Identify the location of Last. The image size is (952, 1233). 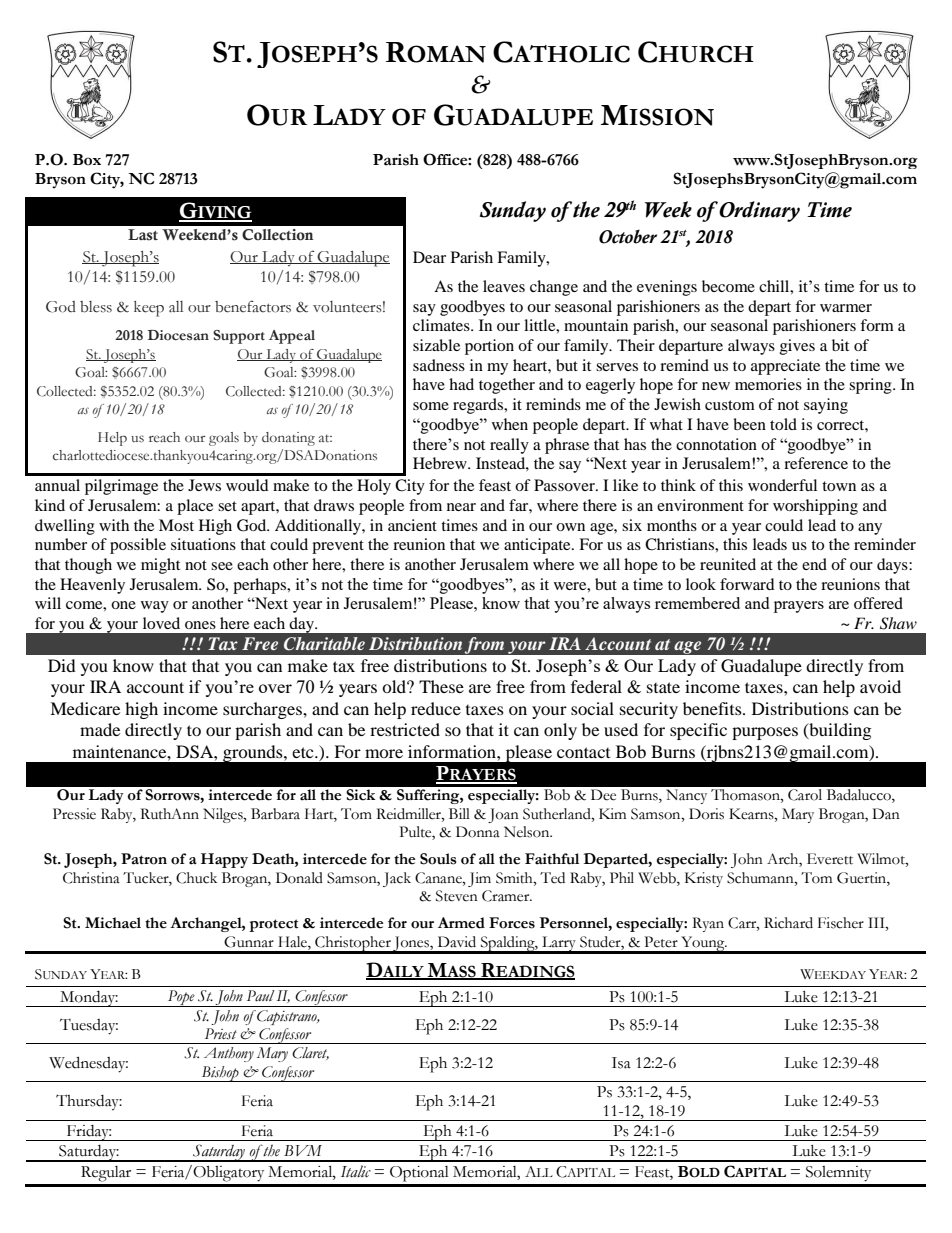
(143, 235).
